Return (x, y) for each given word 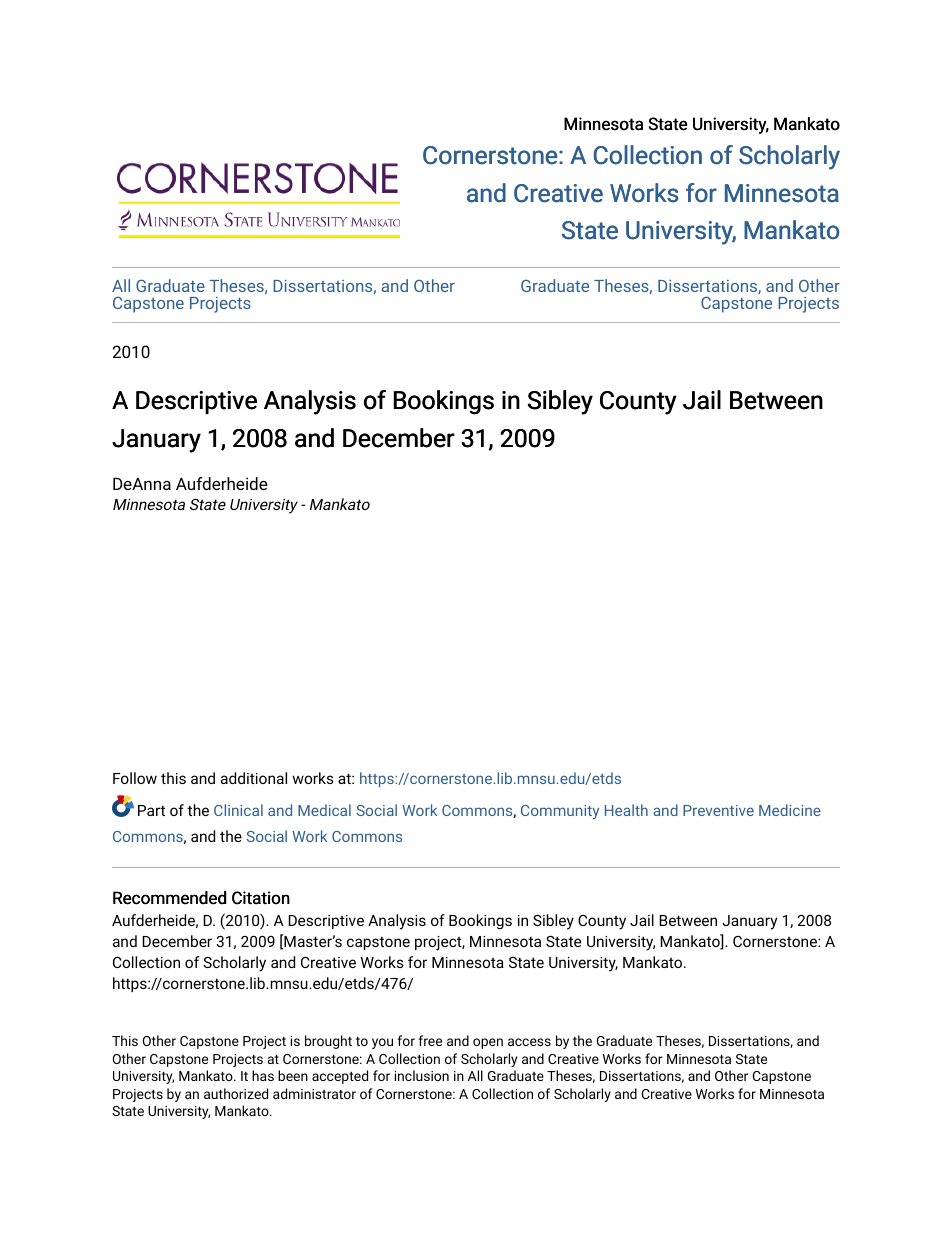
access (529, 1042)
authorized (236, 1093)
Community (560, 812)
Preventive (718, 810)
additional (254, 778)
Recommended (169, 898)
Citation (261, 898)
